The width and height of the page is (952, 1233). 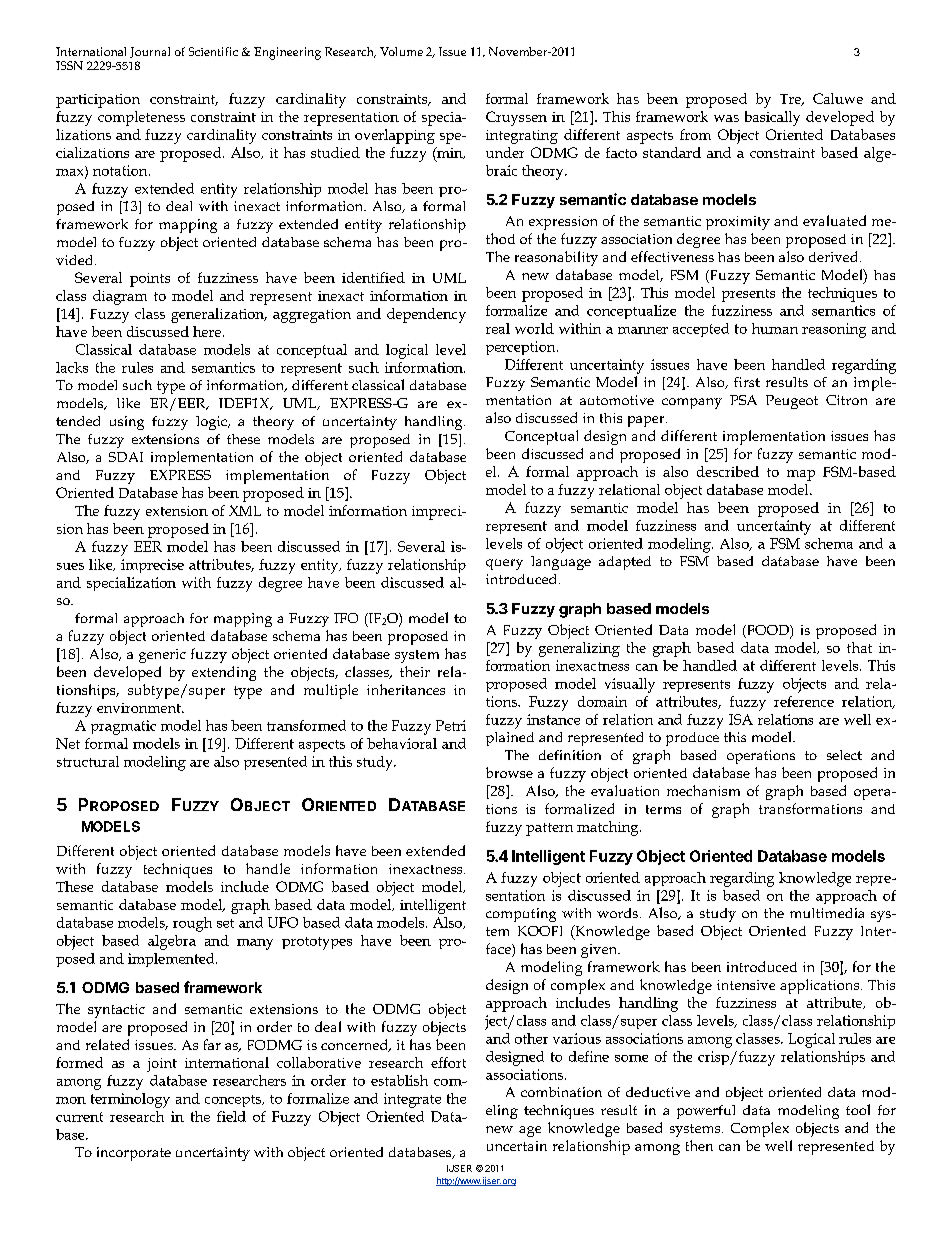 I want to click on Tre, so click(x=791, y=100).
